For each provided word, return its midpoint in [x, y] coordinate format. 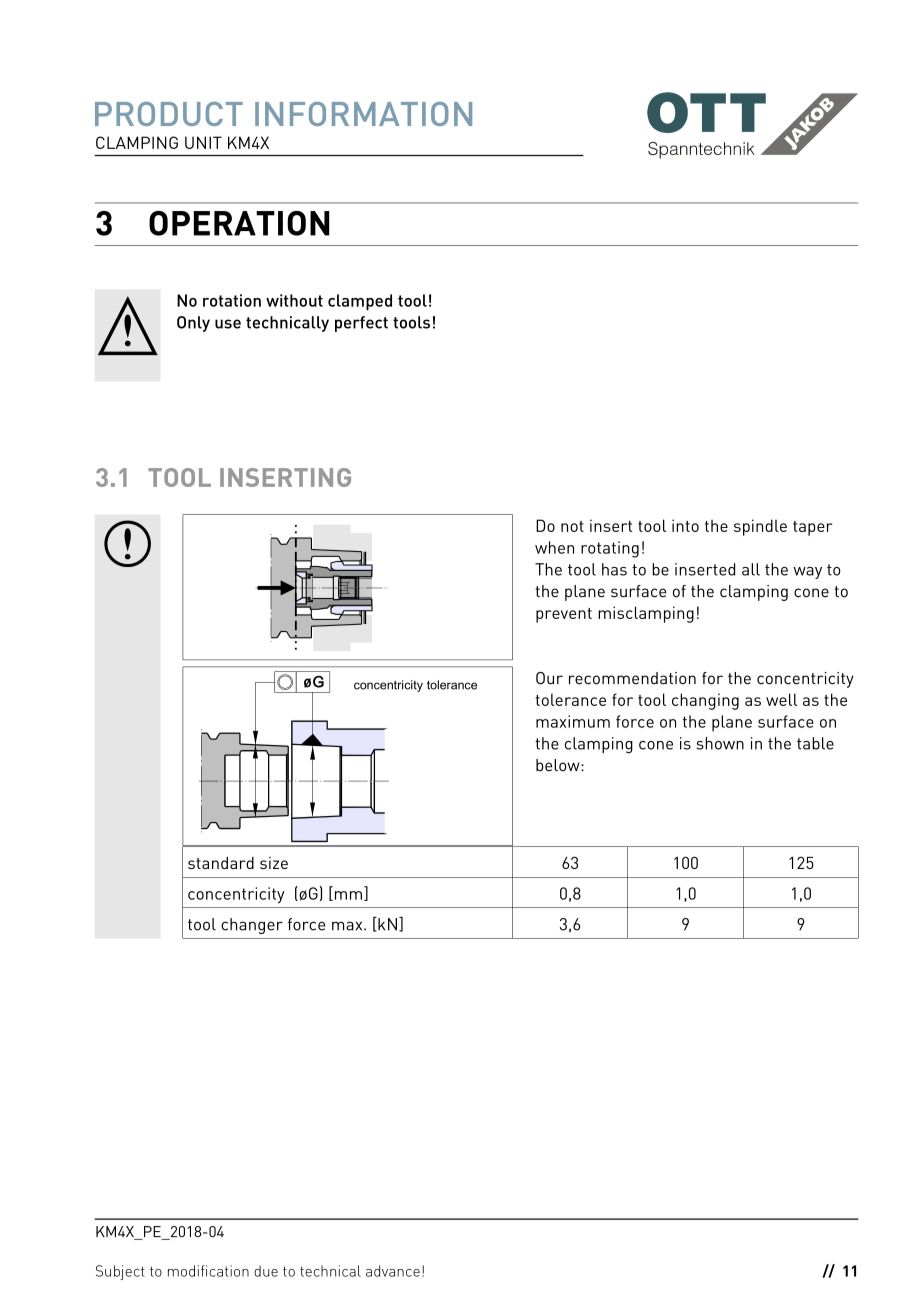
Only [193, 324]
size [274, 863]
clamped [360, 302]
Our [549, 678]
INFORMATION [363, 114]
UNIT [203, 142]
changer [252, 926]
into [685, 525]
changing [705, 701]
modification [208, 1271]
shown [720, 743]
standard [221, 863]
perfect [361, 324]
